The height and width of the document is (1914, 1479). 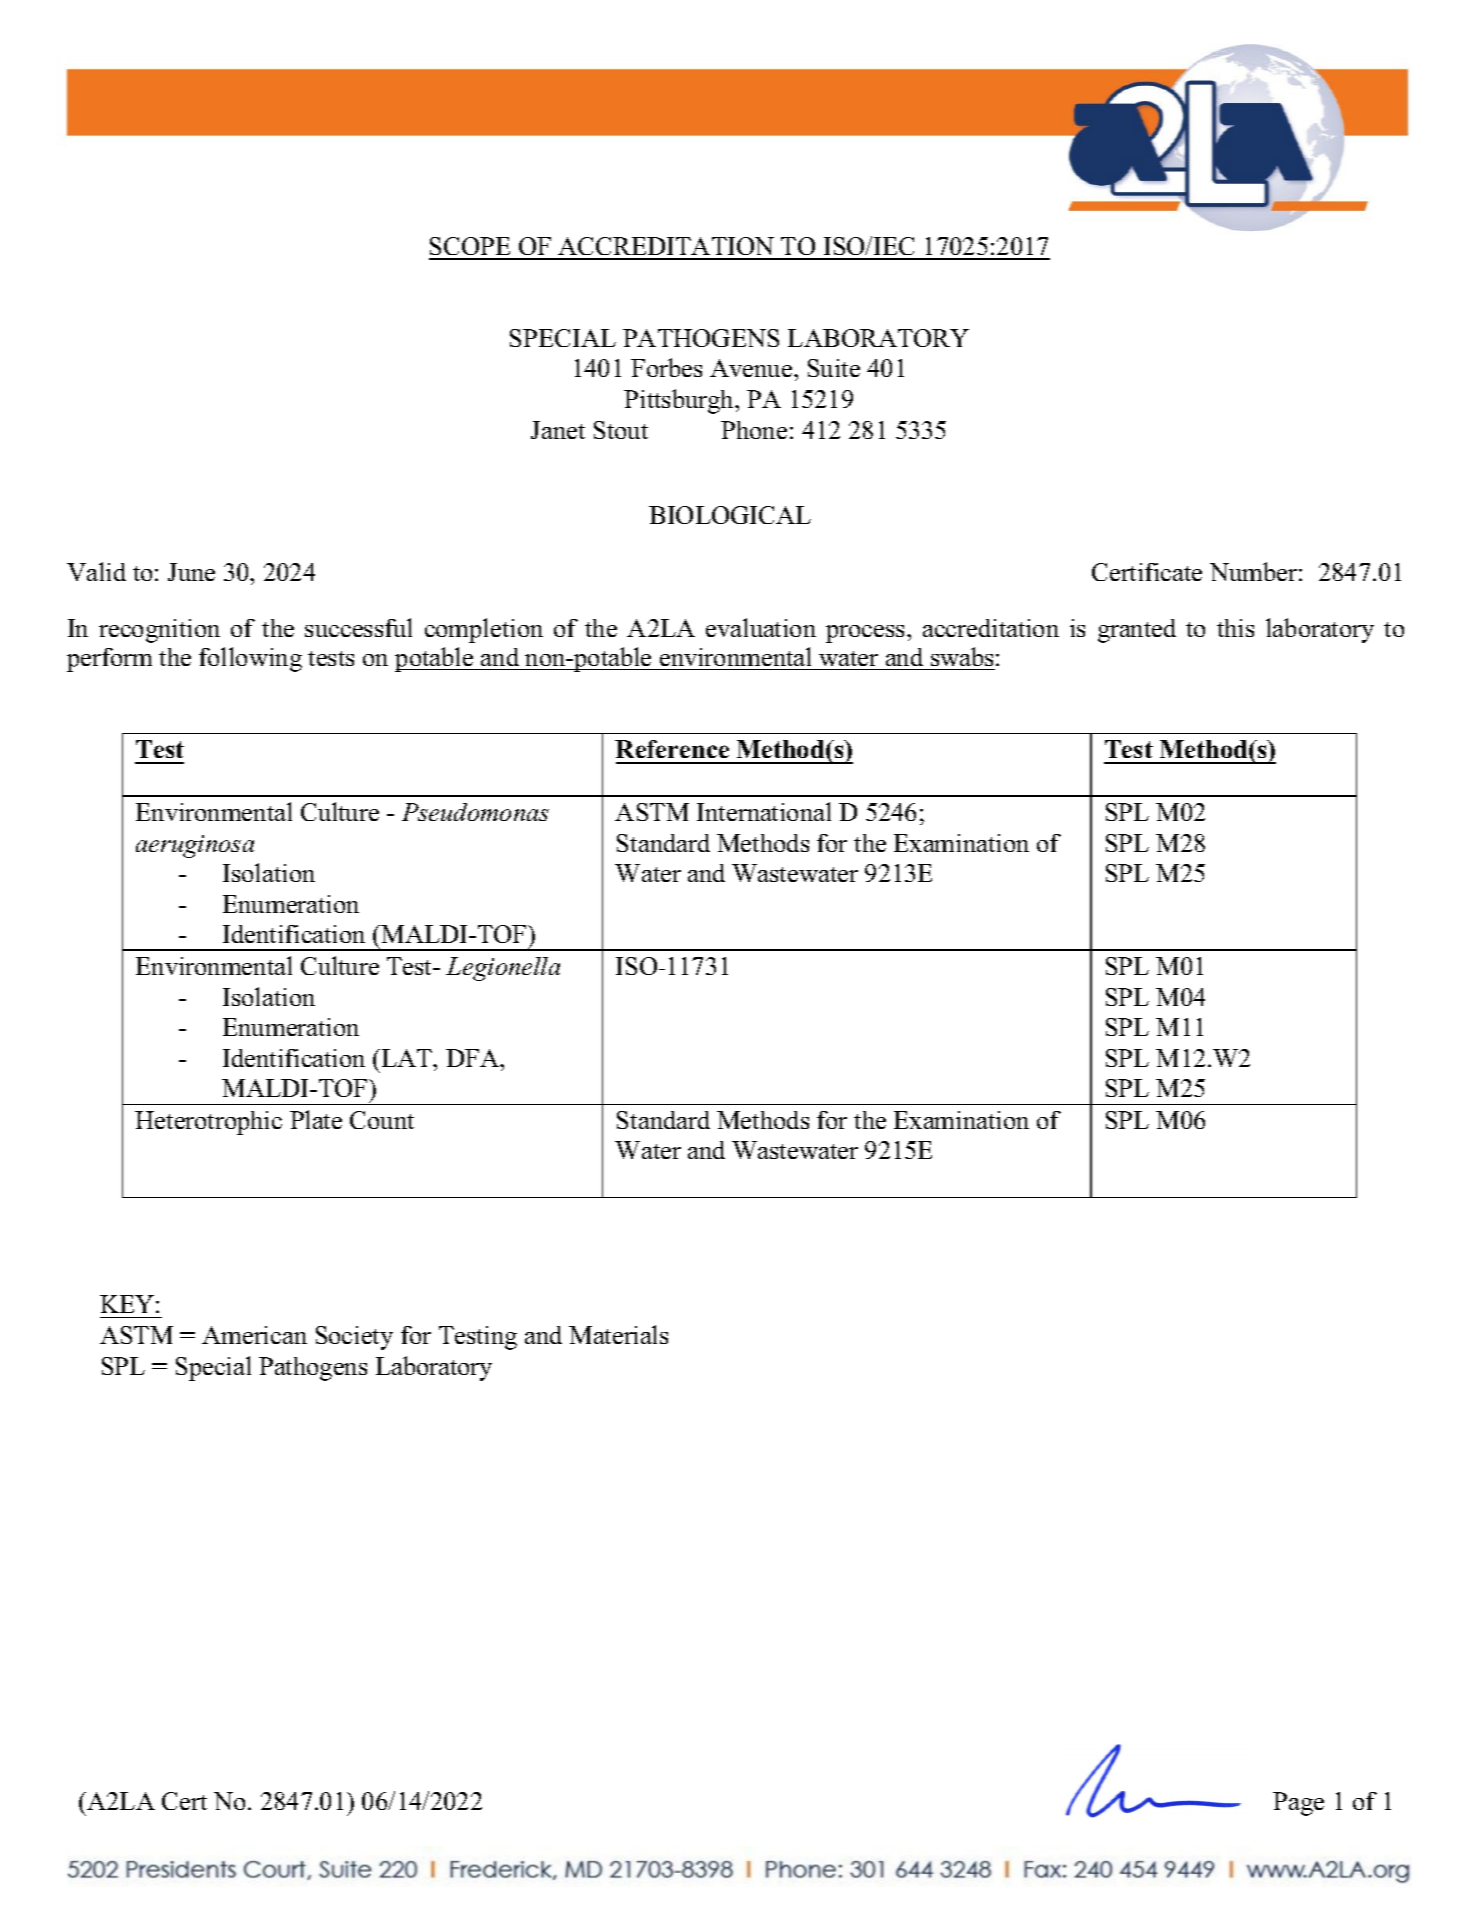 What do you see at coordinates (191, 572) in the document?
I see `June` at bounding box center [191, 572].
